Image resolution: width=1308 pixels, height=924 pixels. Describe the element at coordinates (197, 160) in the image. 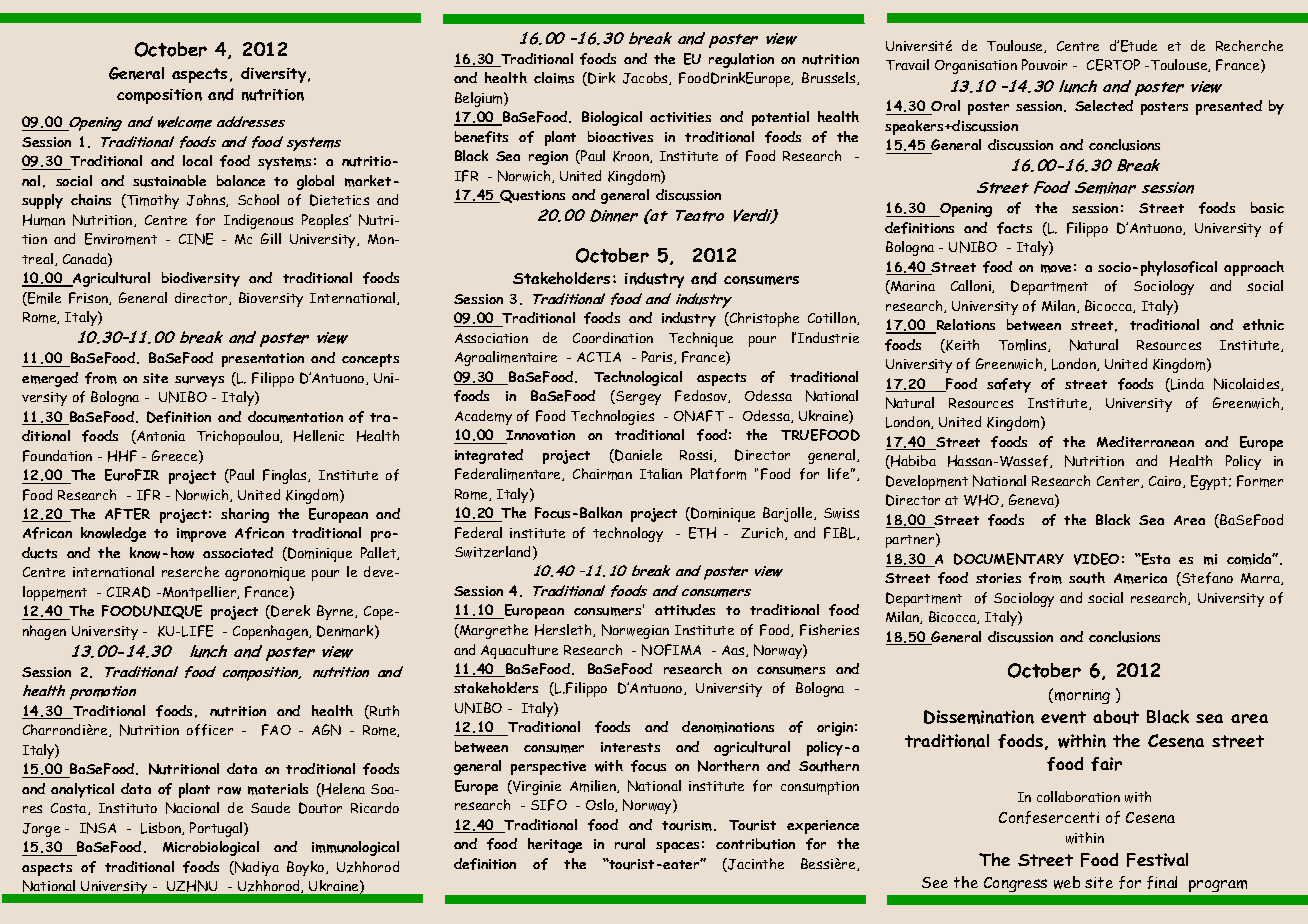

I see `local` at that location.
